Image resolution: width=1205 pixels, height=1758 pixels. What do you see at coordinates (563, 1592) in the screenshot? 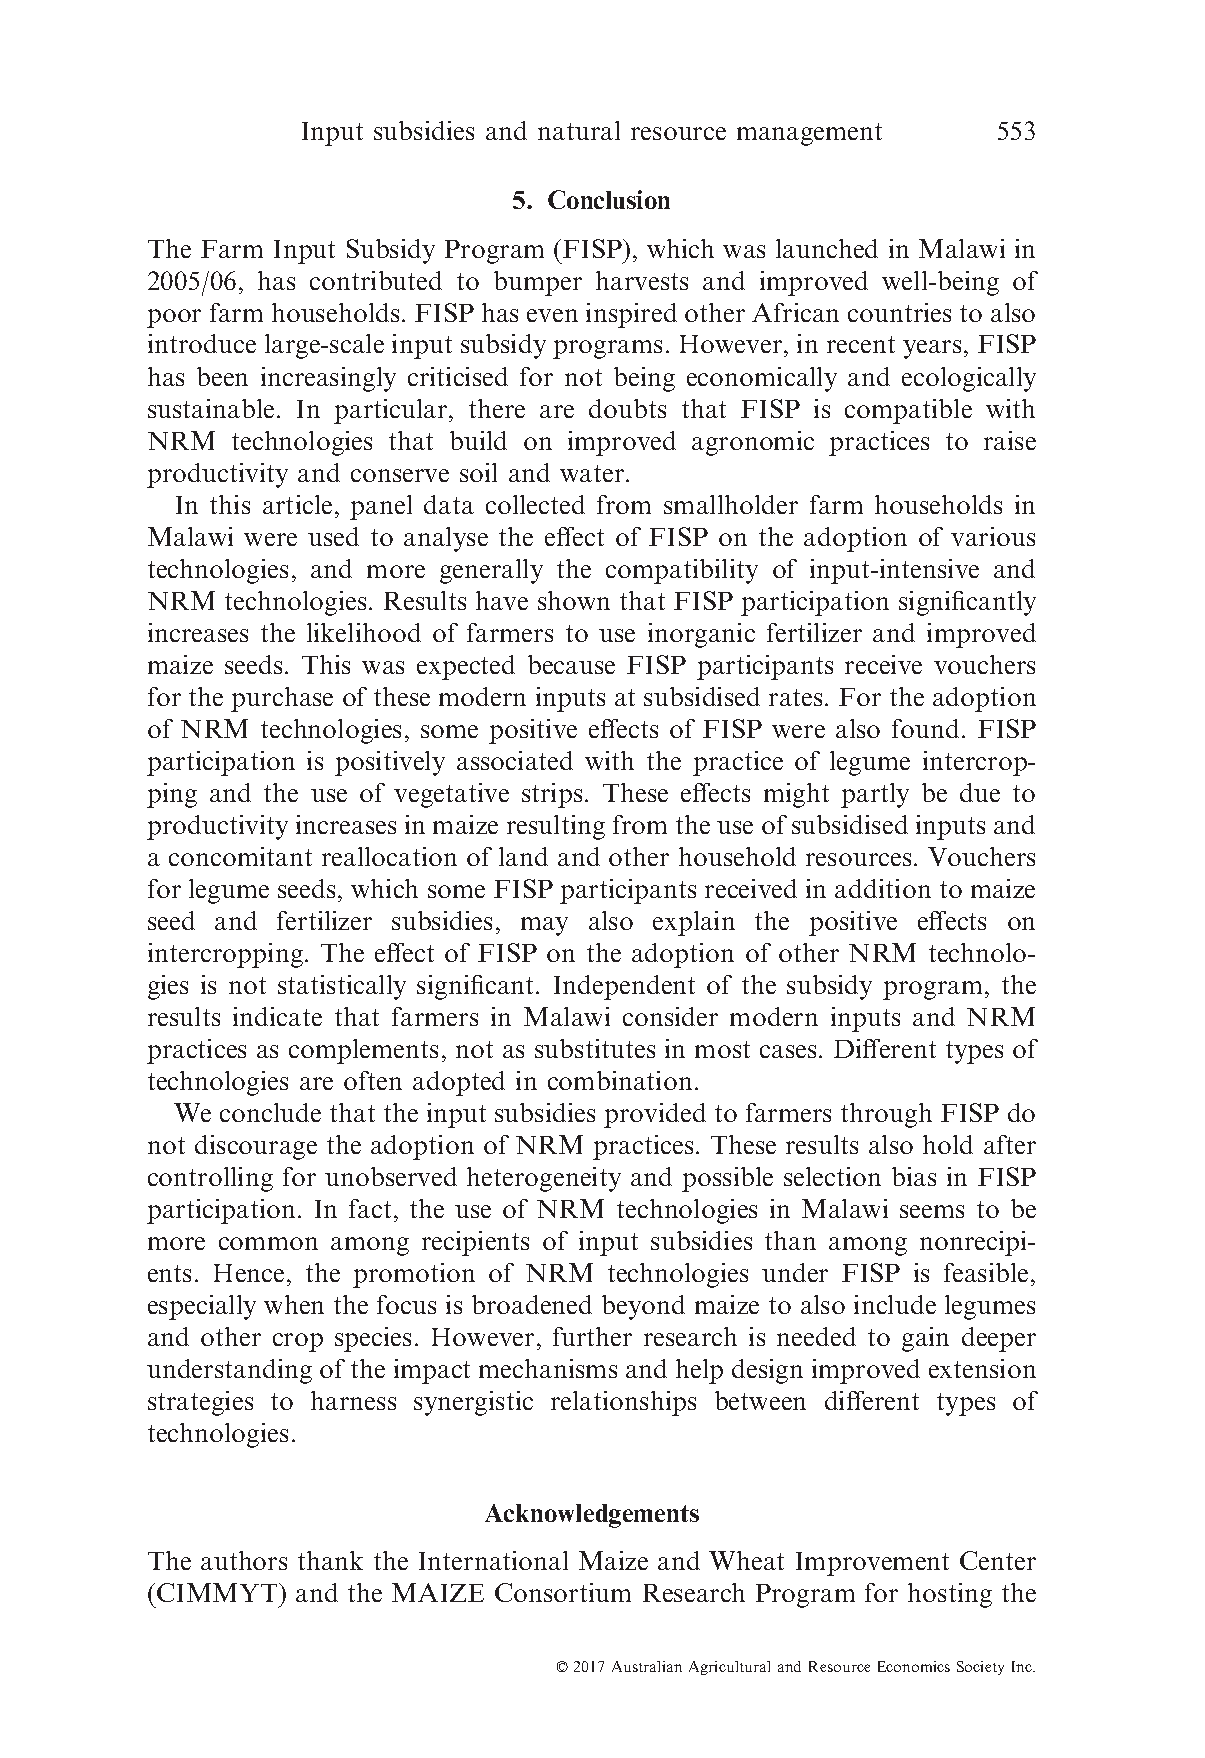
I see `Consortium` at bounding box center [563, 1592].
